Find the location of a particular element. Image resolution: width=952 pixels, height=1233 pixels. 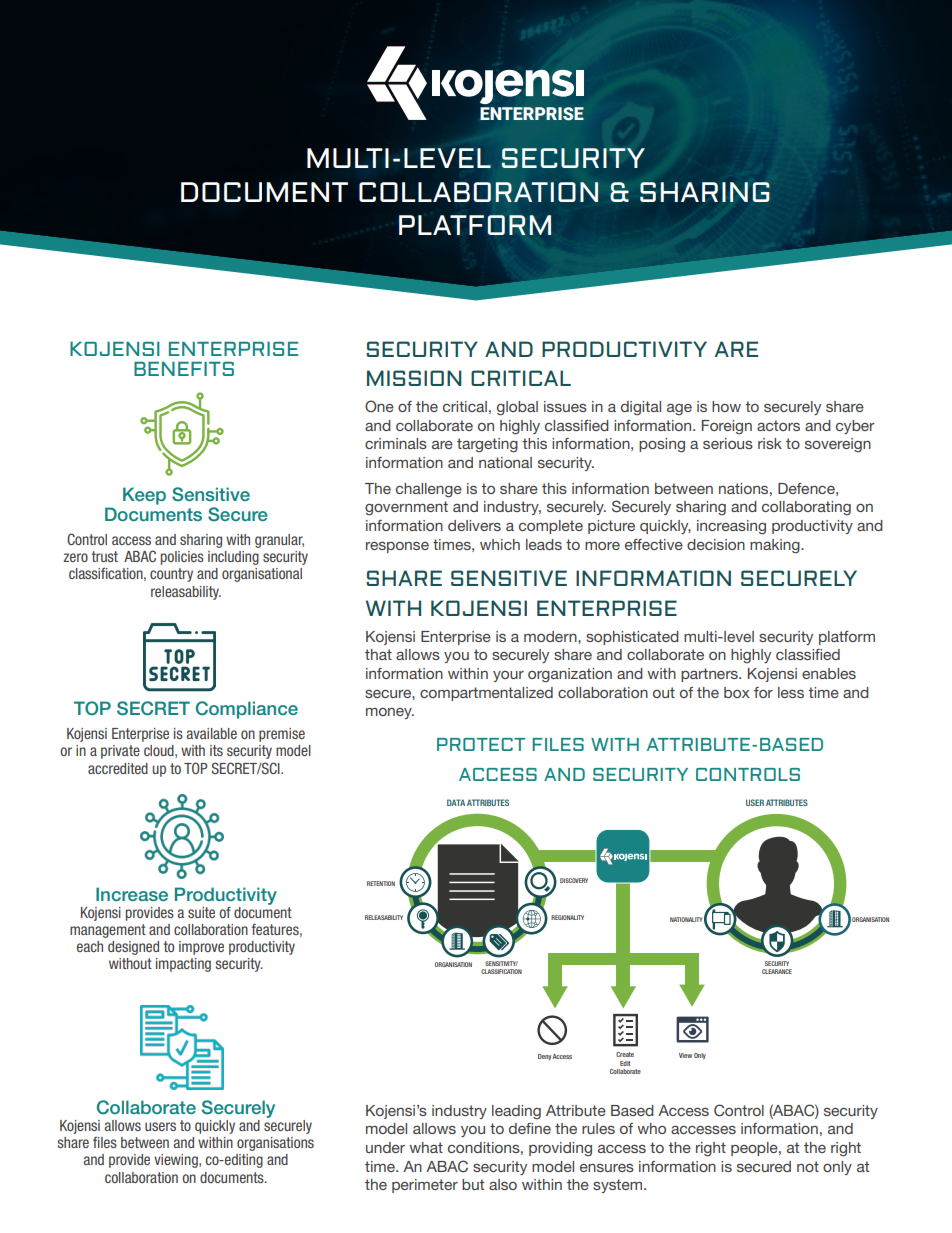

BENEFITS is located at coordinates (184, 369).
